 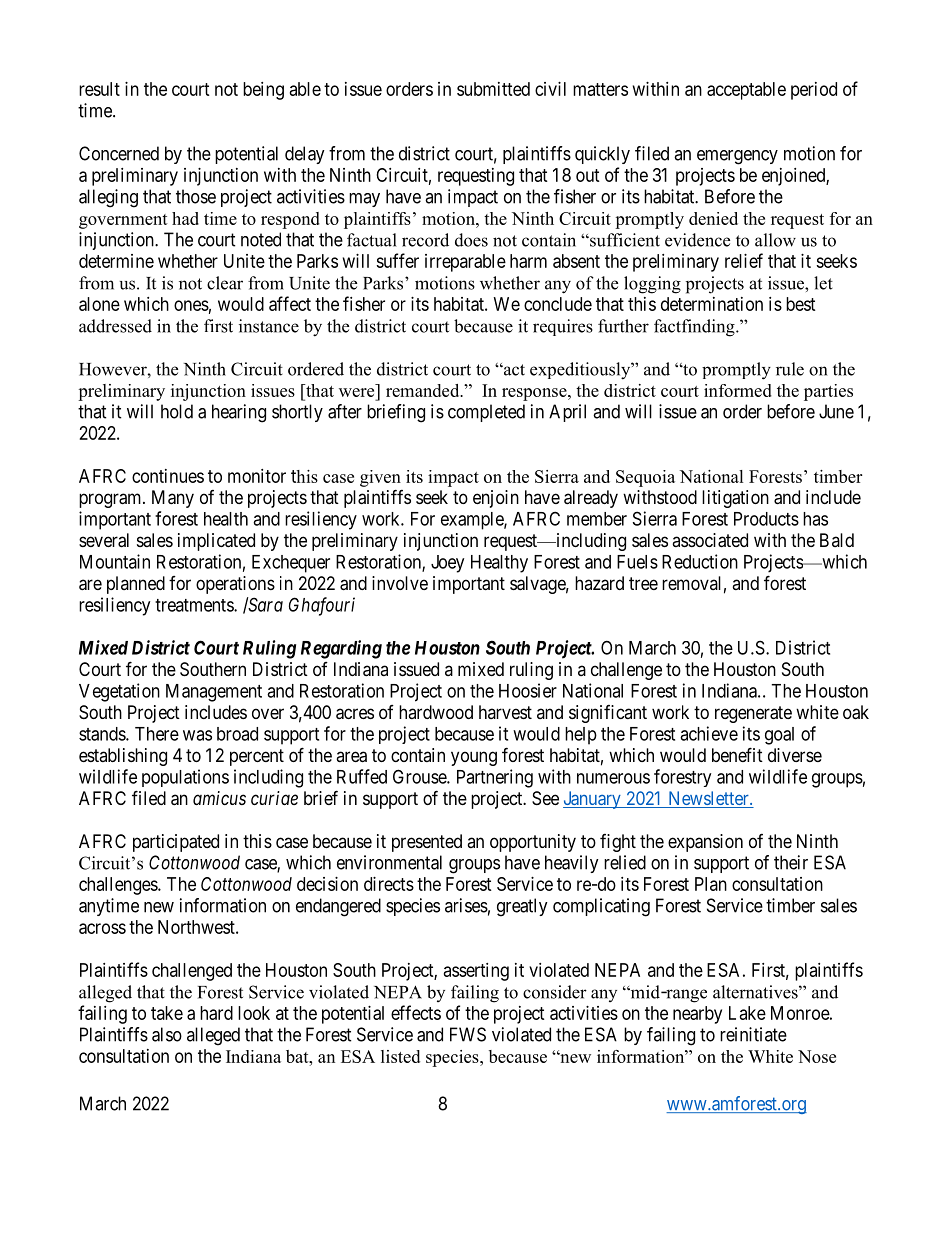 I want to click on completed, so click(x=486, y=413).
